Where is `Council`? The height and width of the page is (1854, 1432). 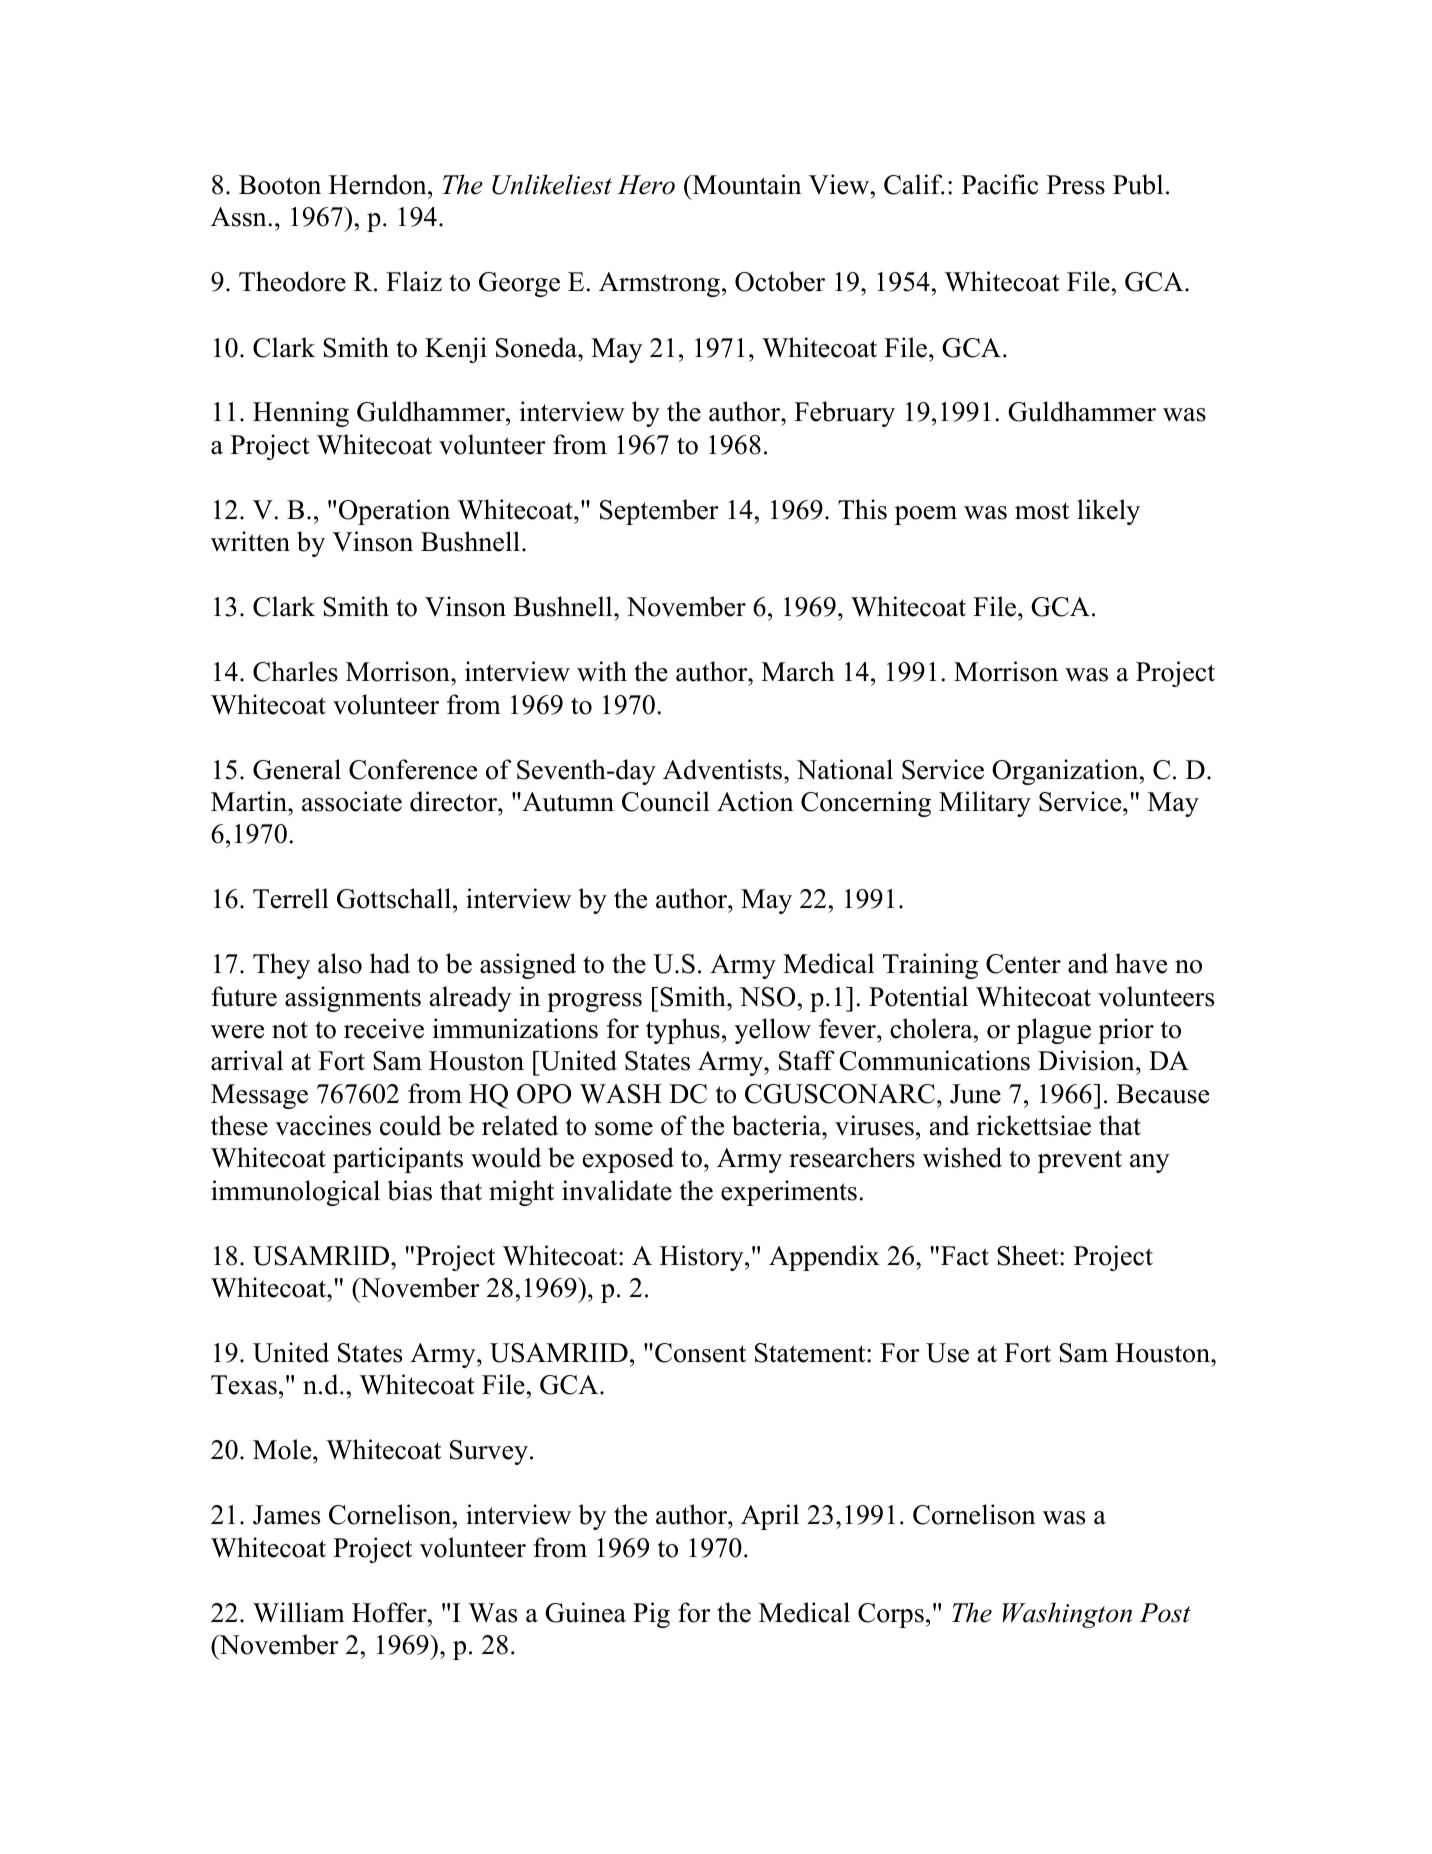
Council is located at coordinates (666, 801).
